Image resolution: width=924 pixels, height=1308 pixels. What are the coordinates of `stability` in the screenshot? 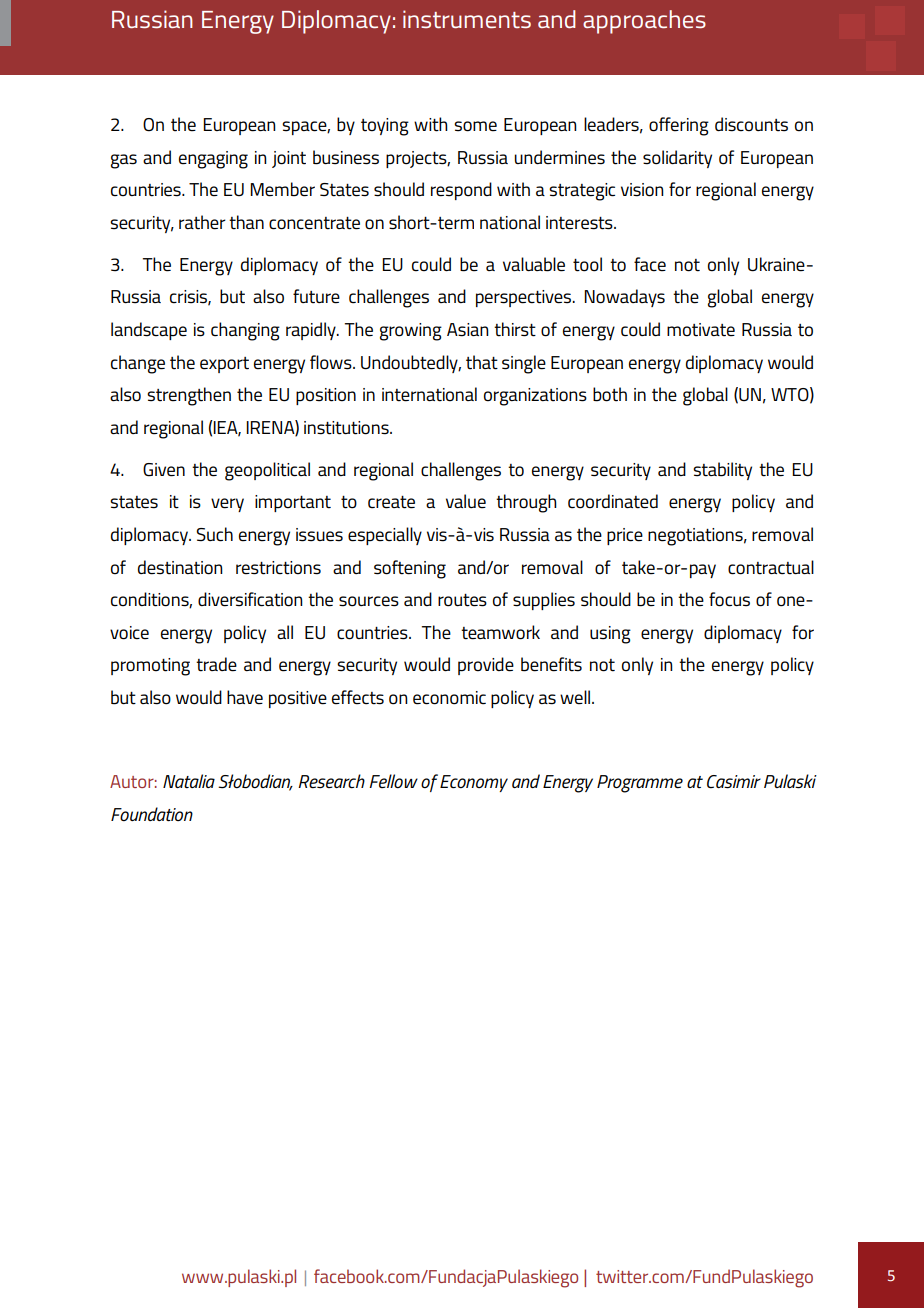 It's located at (722, 471).
